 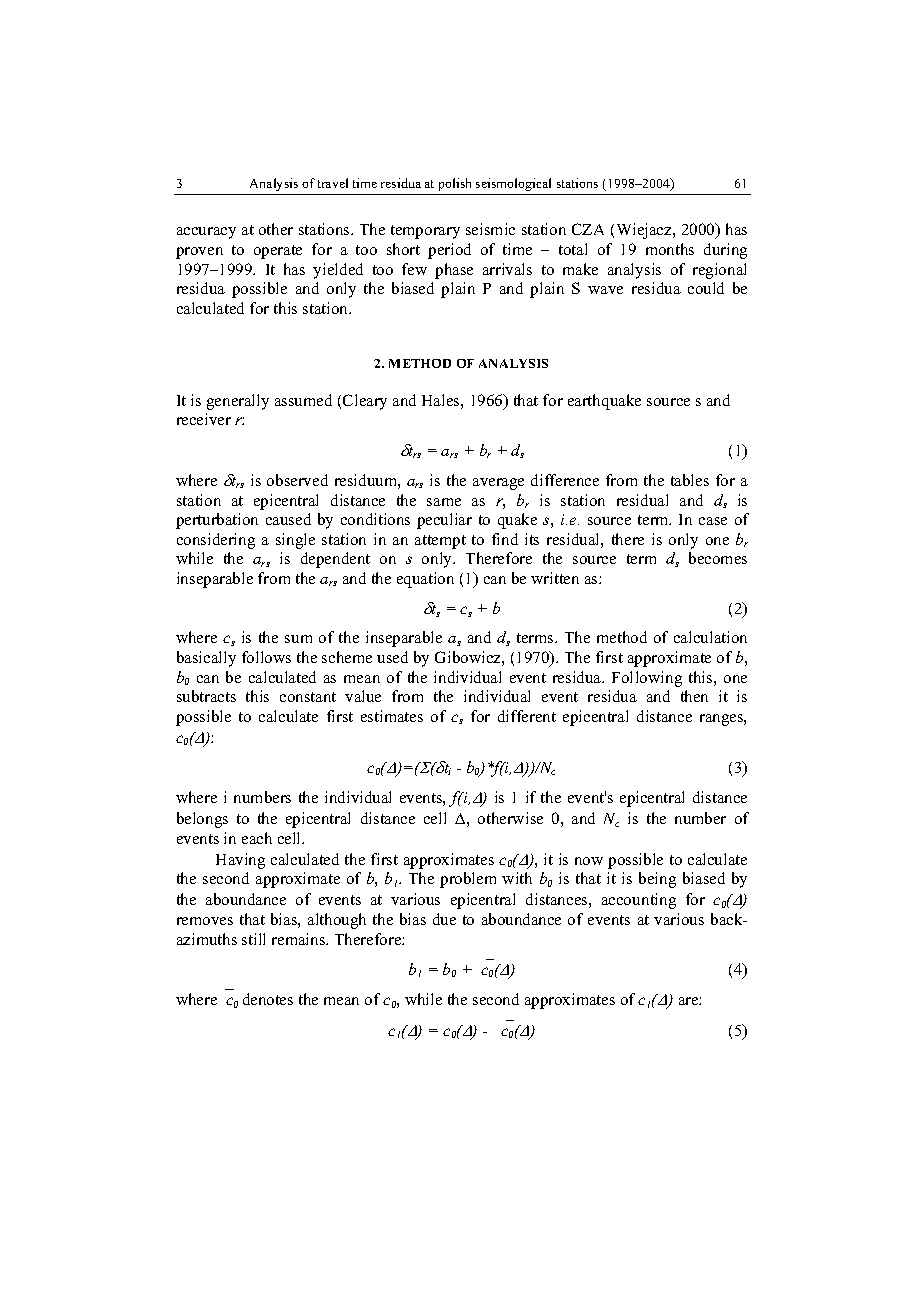 I want to click on due, so click(x=444, y=919).
